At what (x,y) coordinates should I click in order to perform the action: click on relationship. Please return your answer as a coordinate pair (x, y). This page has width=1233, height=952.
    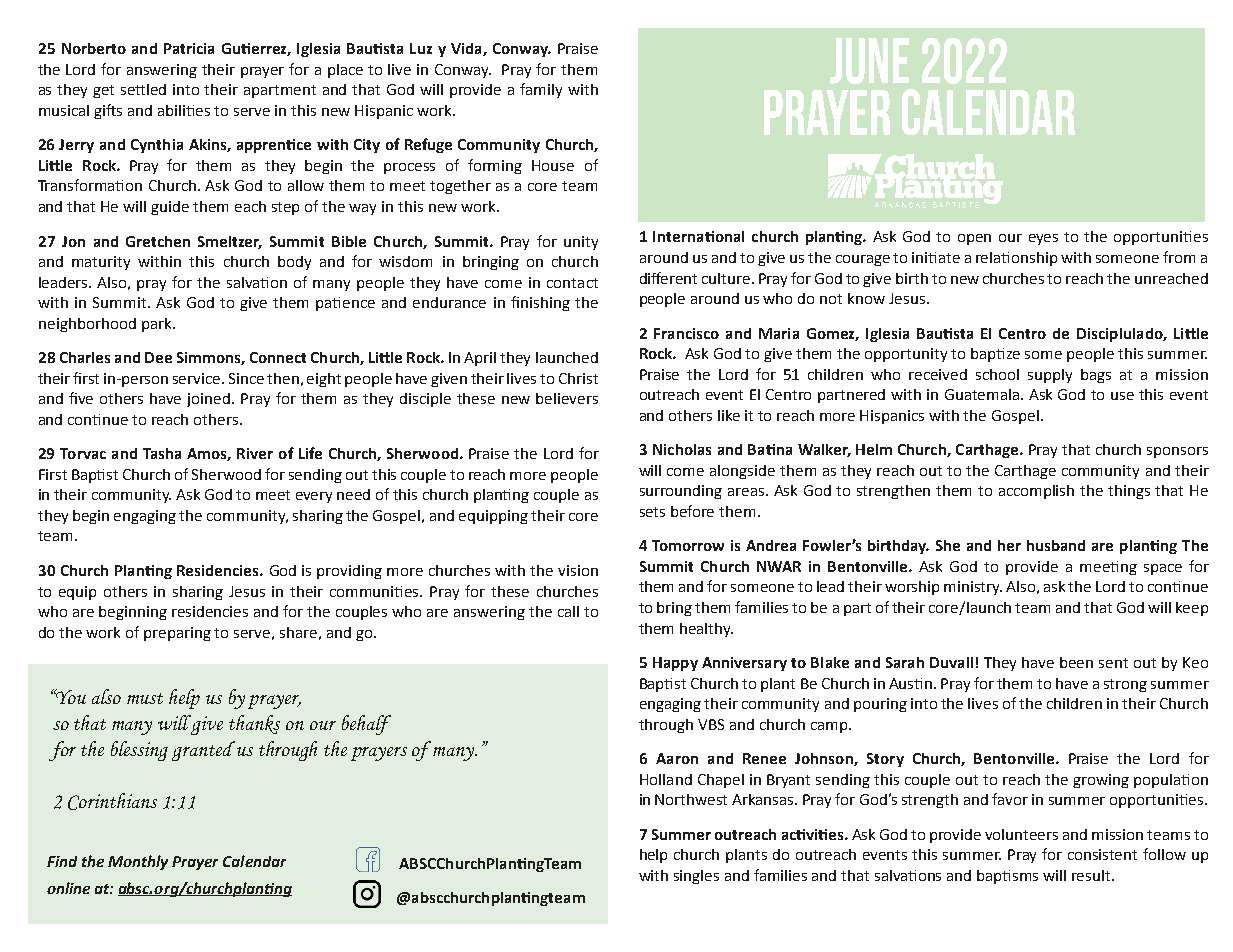
    Looking at the image, I should click on (1016, 259).
